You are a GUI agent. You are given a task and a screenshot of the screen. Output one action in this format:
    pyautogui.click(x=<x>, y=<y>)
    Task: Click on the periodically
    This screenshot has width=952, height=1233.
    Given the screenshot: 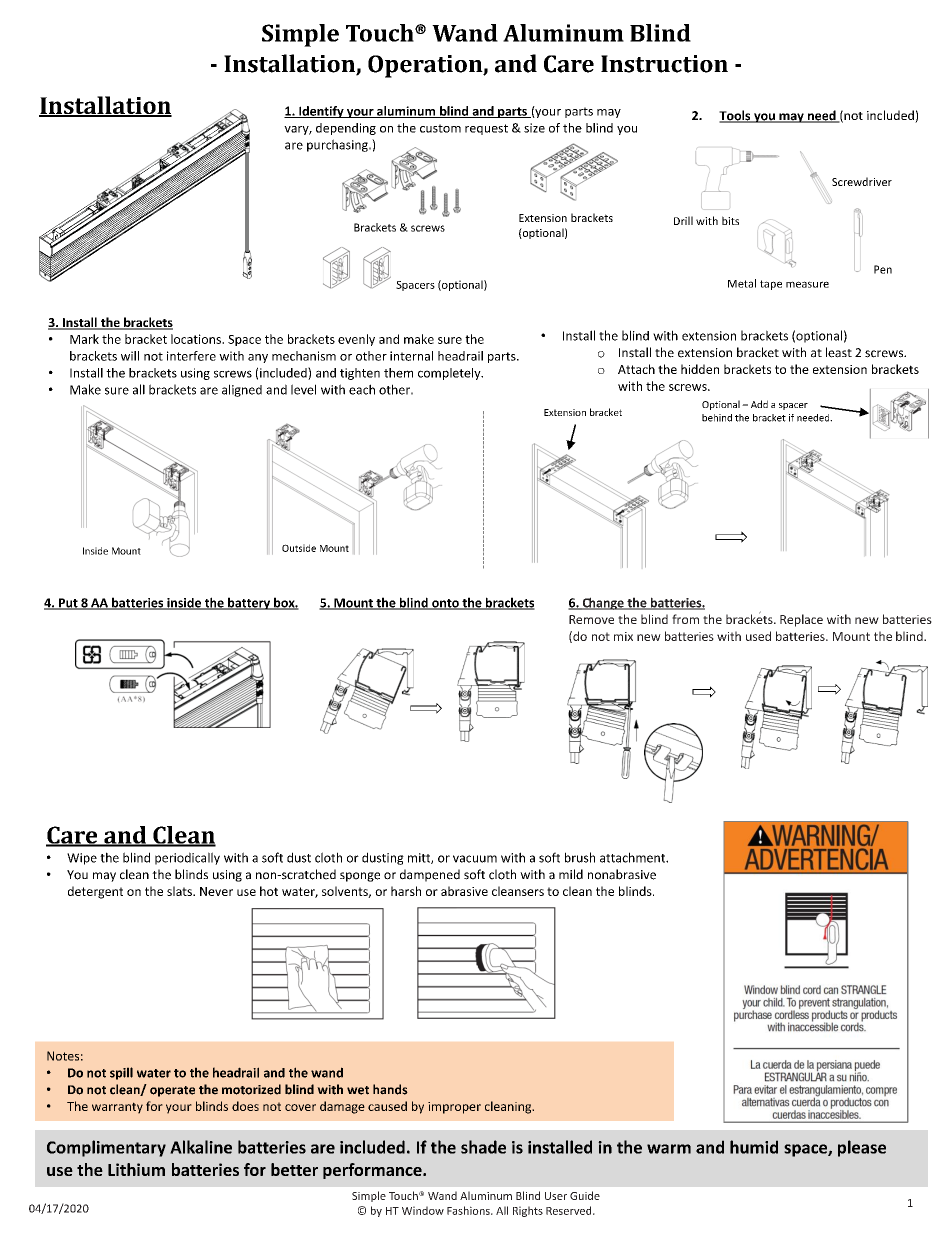 What is the action you would take?
    pyautogui.click(x=187, y=858)
